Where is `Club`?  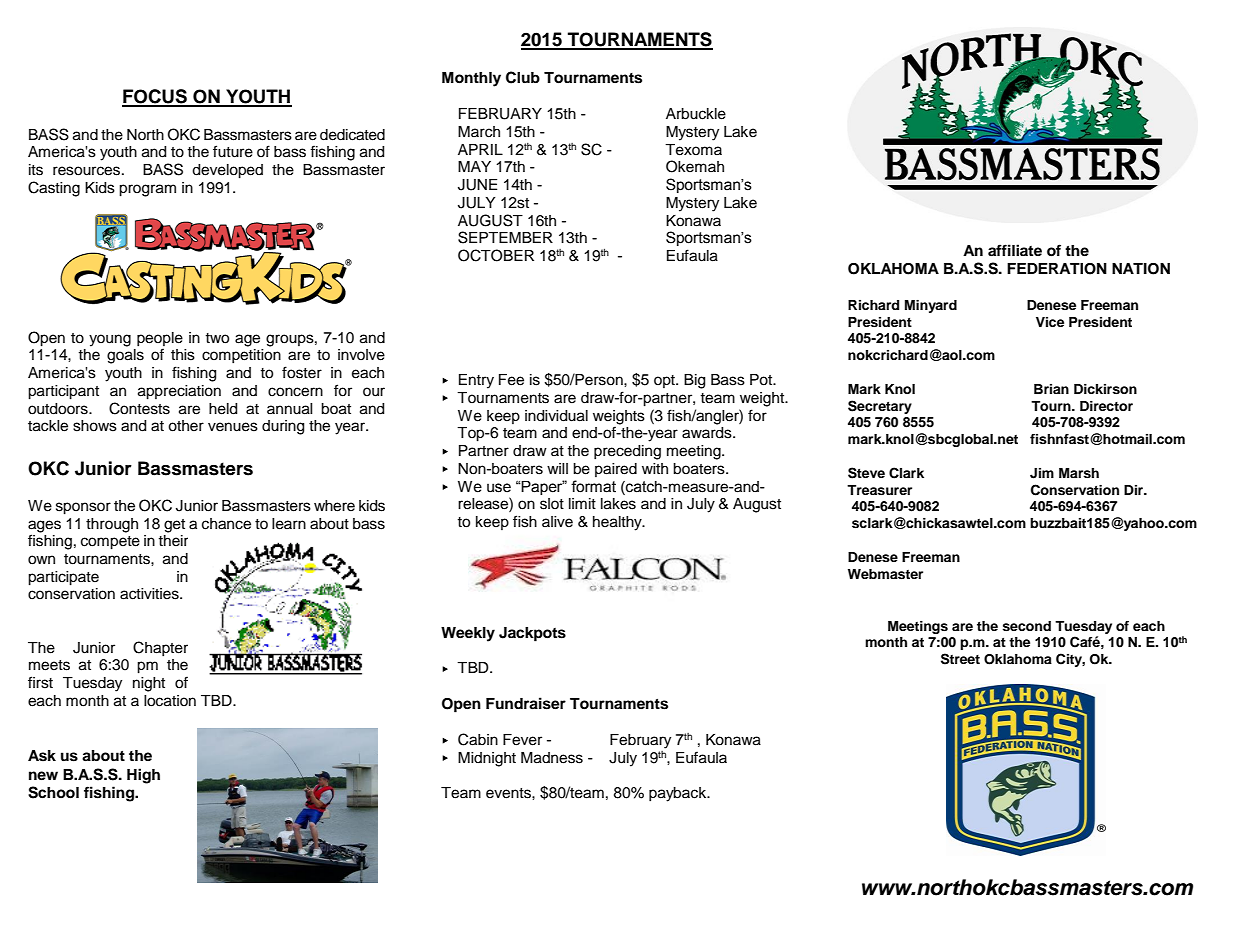
Club is located at coordinates (523, 77).
